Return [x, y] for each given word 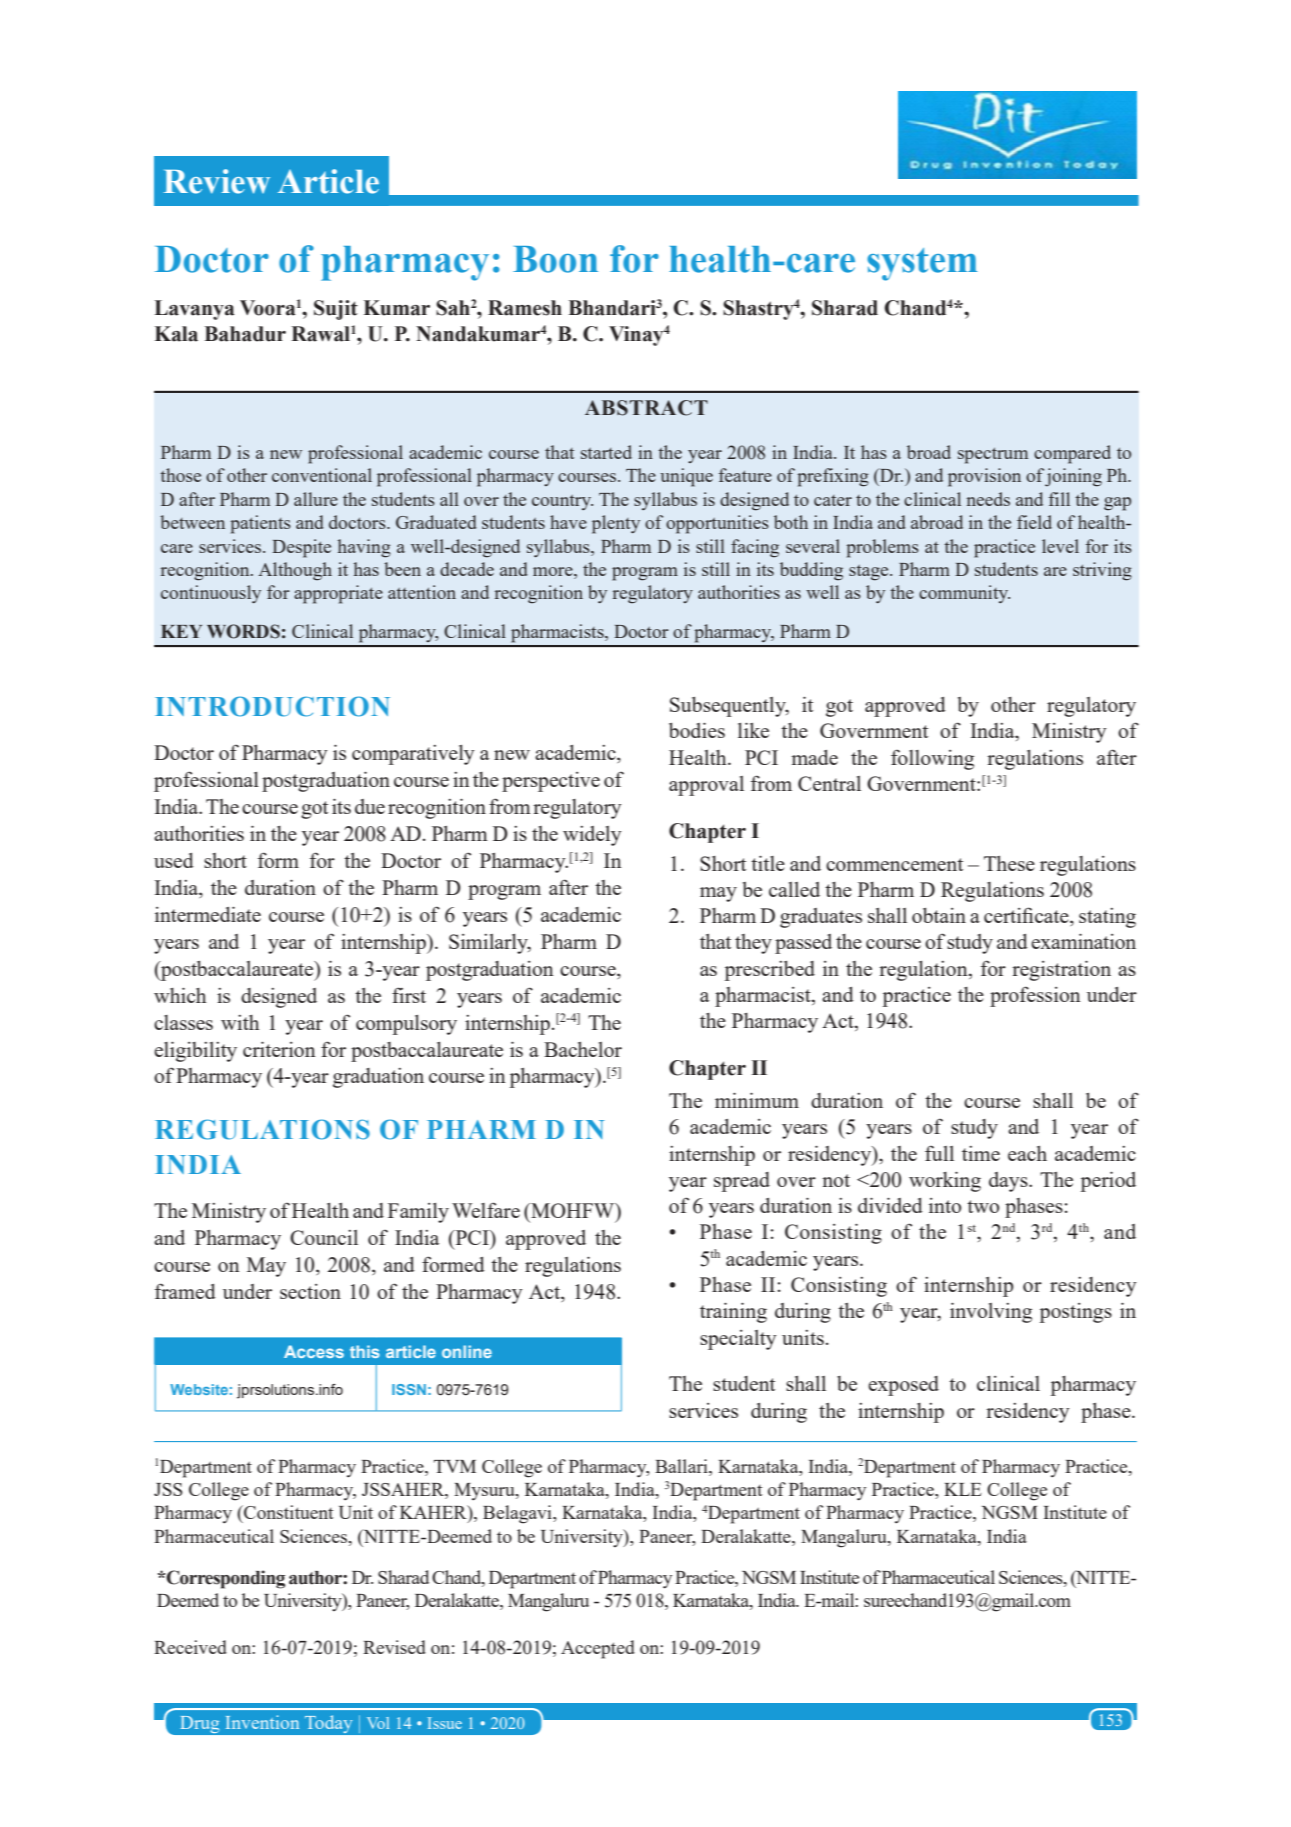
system [922, 264]
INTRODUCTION [272, 706]
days [1009, 1182]
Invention [262, 1722]
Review [216, 181]
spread [742, 1182]
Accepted [598, 1649]
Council [324, 1237]
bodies [697, 730]
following [932, 760]
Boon [555, 259]
